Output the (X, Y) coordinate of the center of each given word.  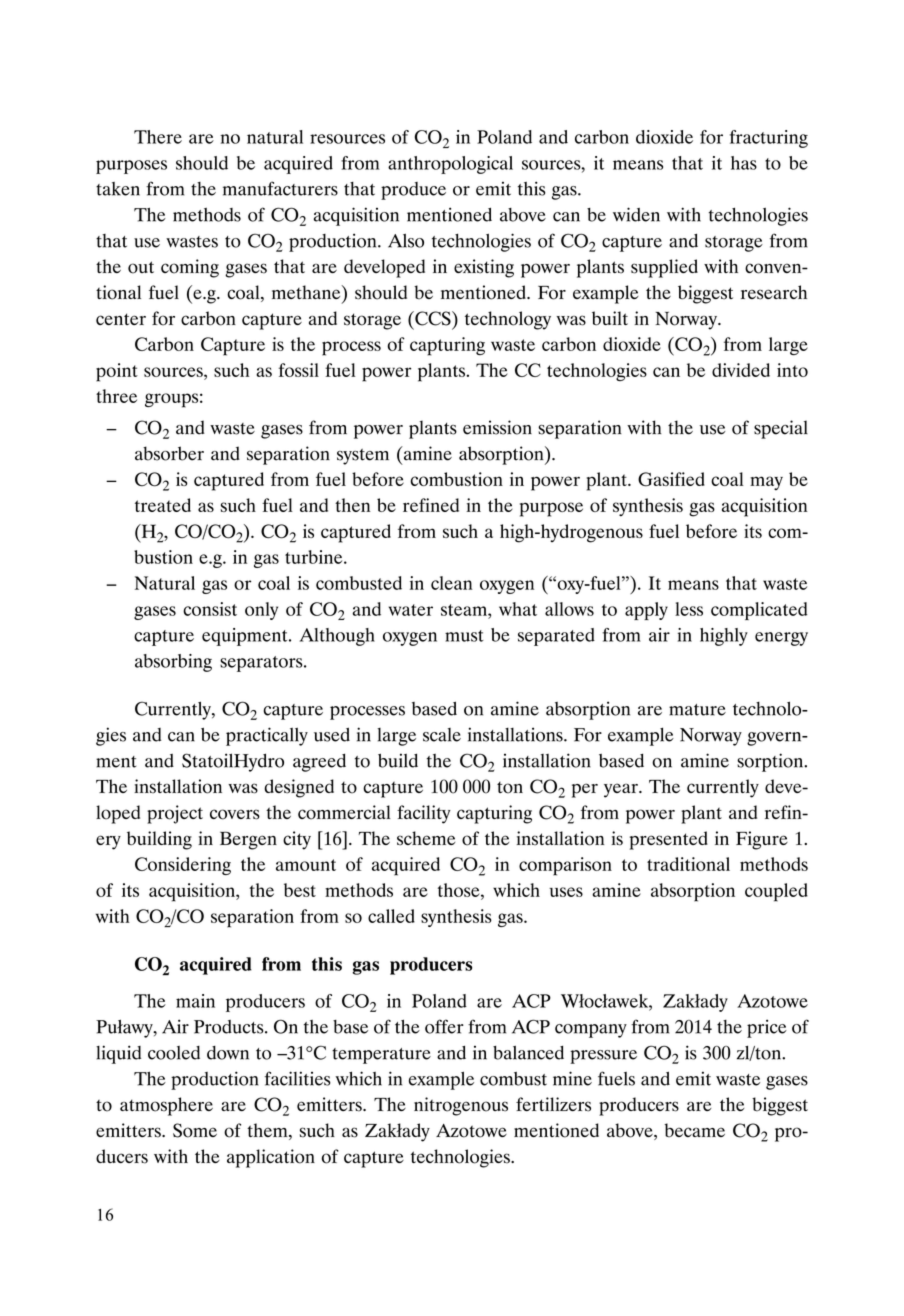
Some (195, 1130)
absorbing (173, 663)
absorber (169, 453)
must (464, 636)
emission (497, 427)
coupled (776, 892)
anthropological (450, 165)
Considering (183, 866)
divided (741, 370)
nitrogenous (461, 1106)
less (689, 609)
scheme (426, 838)
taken (118, 189)
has (744, 163)
